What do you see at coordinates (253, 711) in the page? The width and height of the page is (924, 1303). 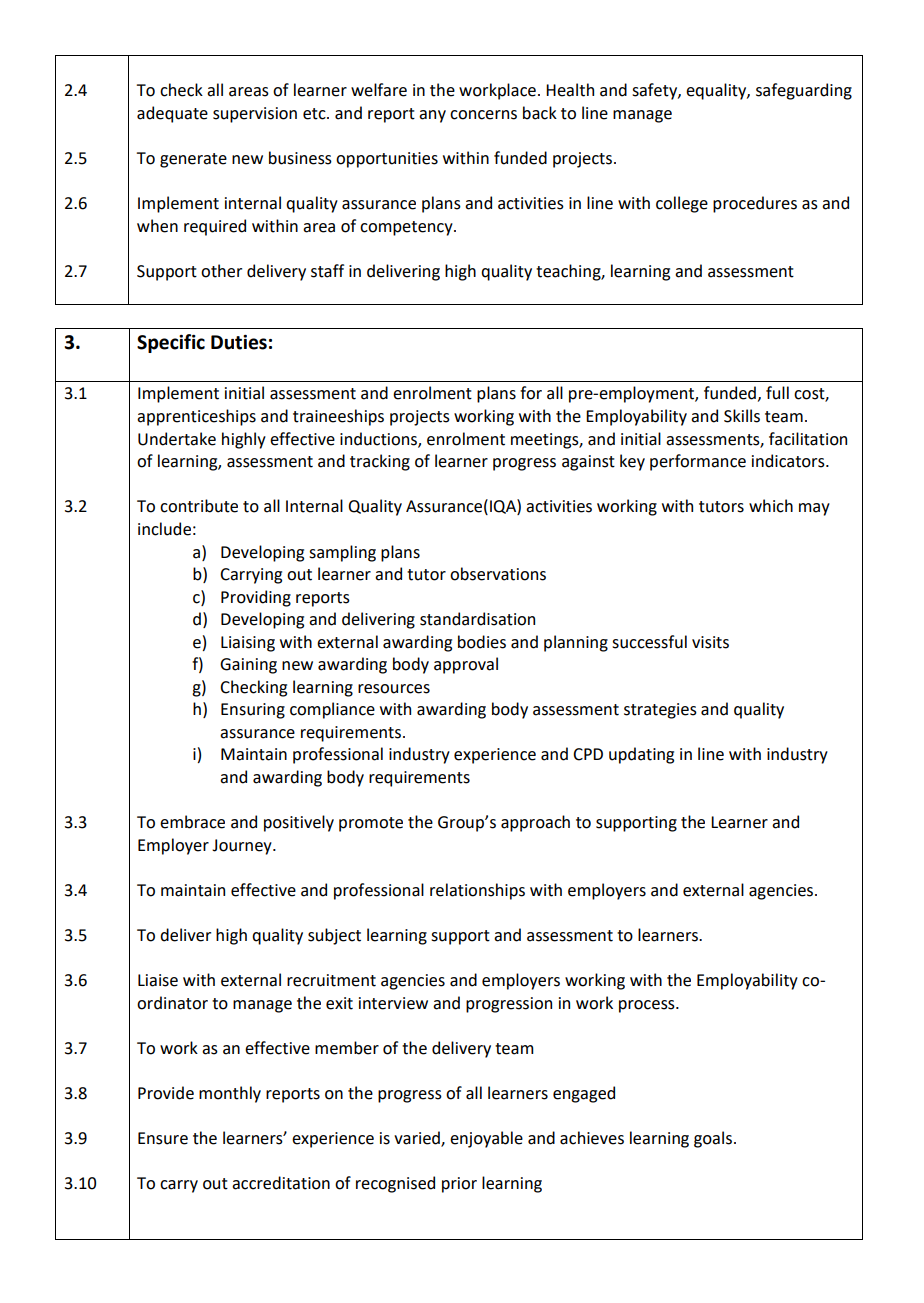 I see `Ensuring` at bounding box center [253, 711].
